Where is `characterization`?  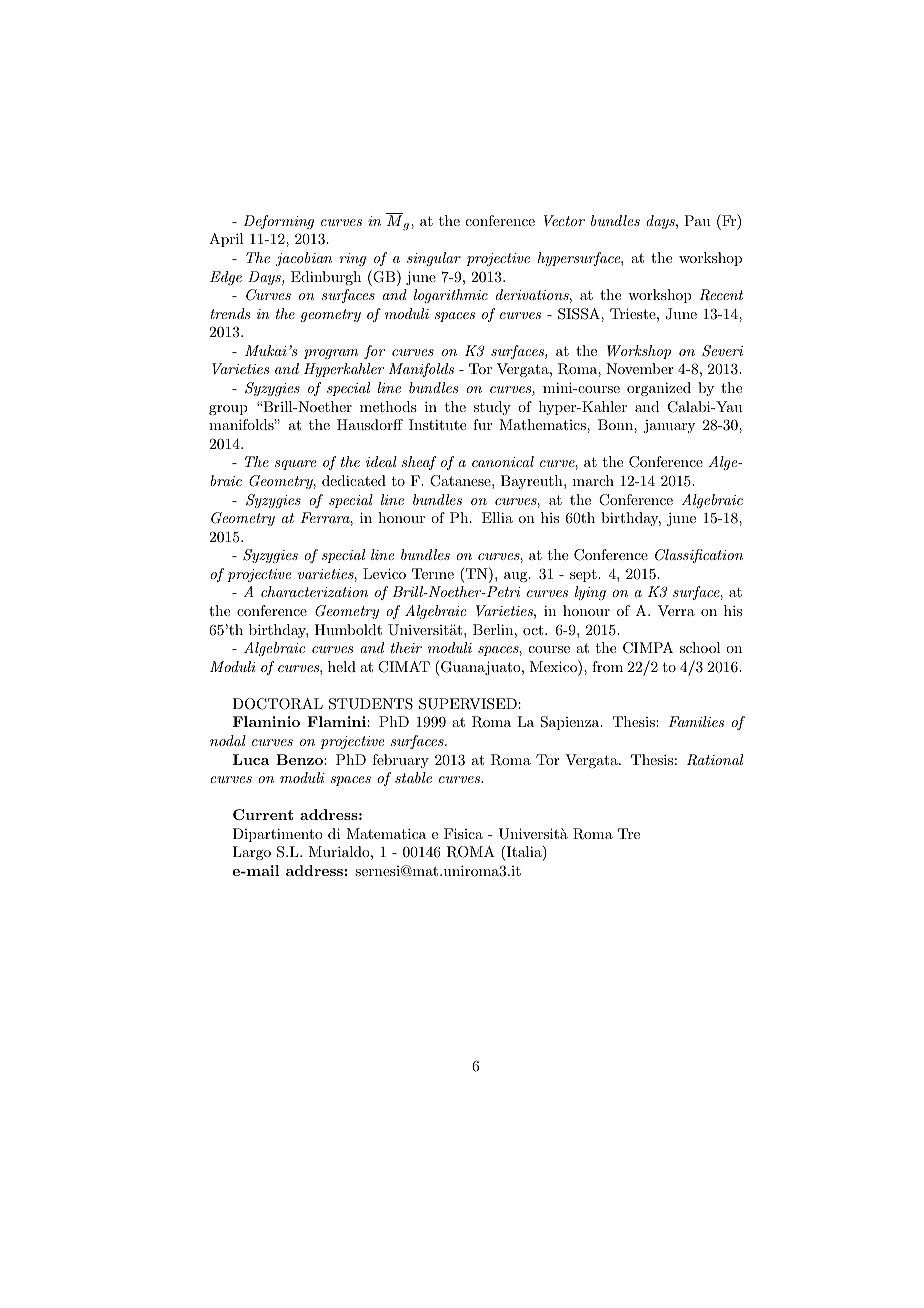
characterization is located at coordinates (314, 591).
